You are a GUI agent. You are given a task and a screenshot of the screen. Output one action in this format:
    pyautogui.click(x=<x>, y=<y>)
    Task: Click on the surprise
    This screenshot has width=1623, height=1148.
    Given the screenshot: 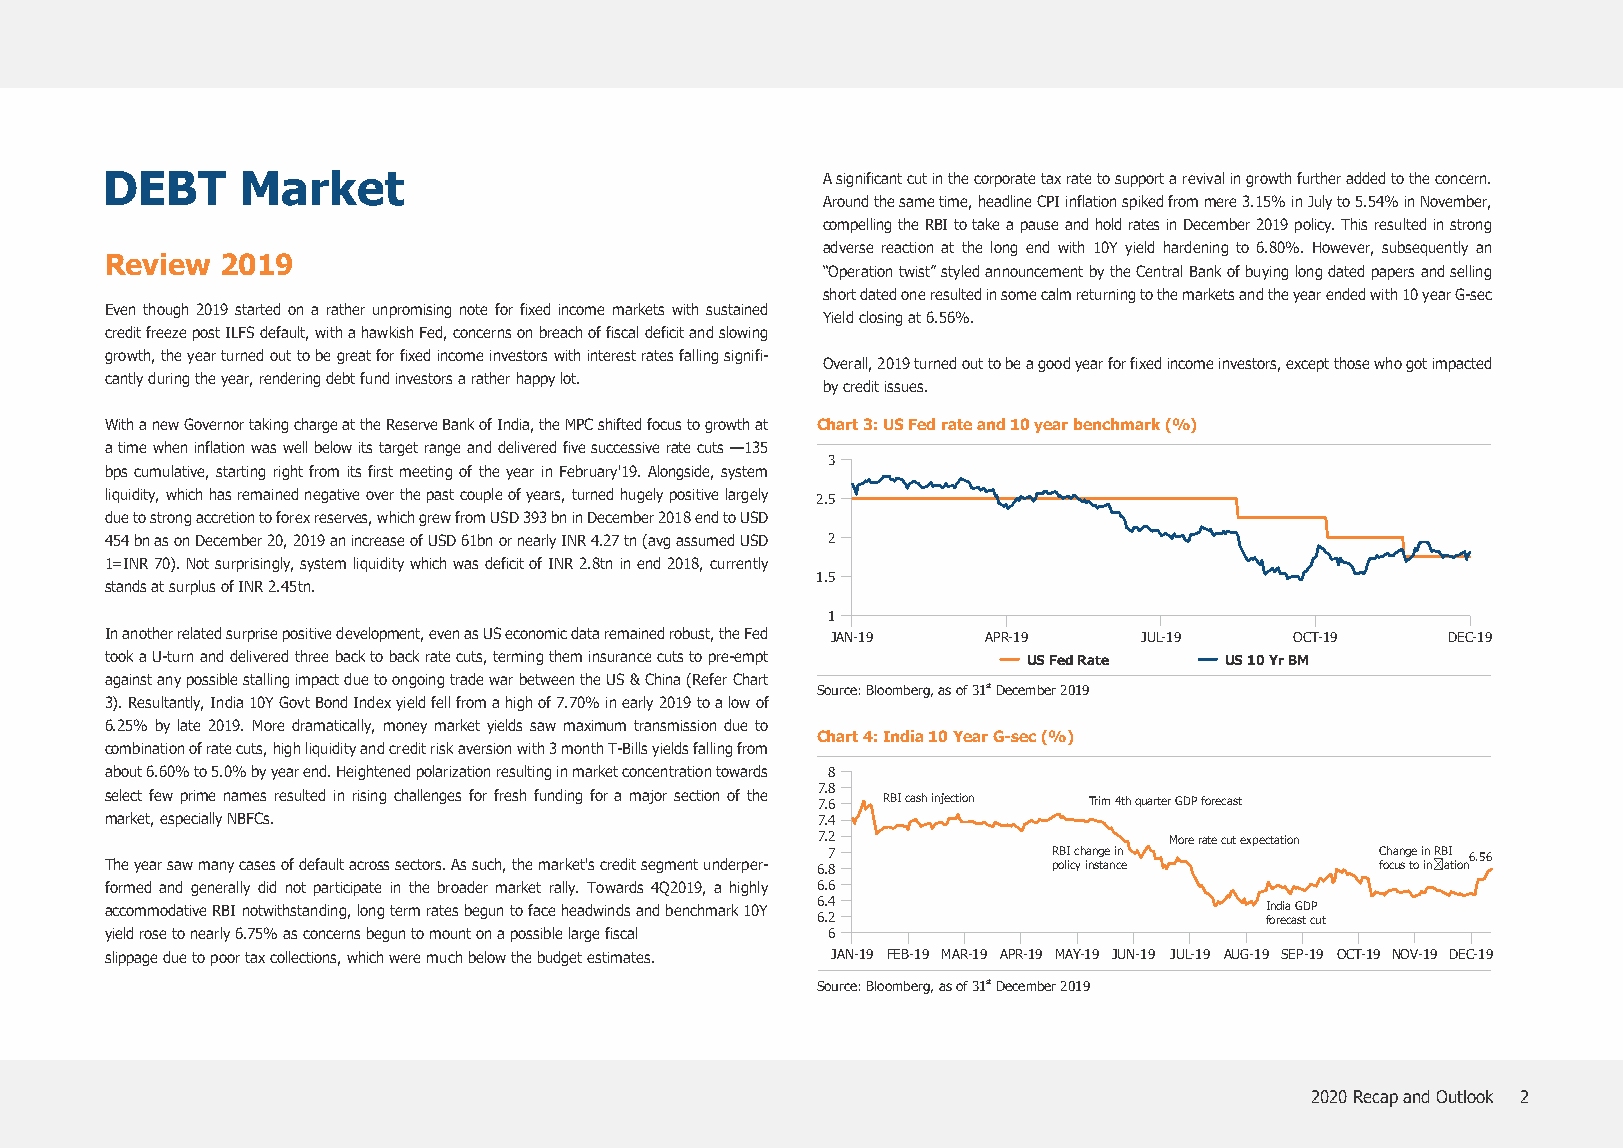 What is the action you would take?
    pyautogui.click(x=251, y=635)
